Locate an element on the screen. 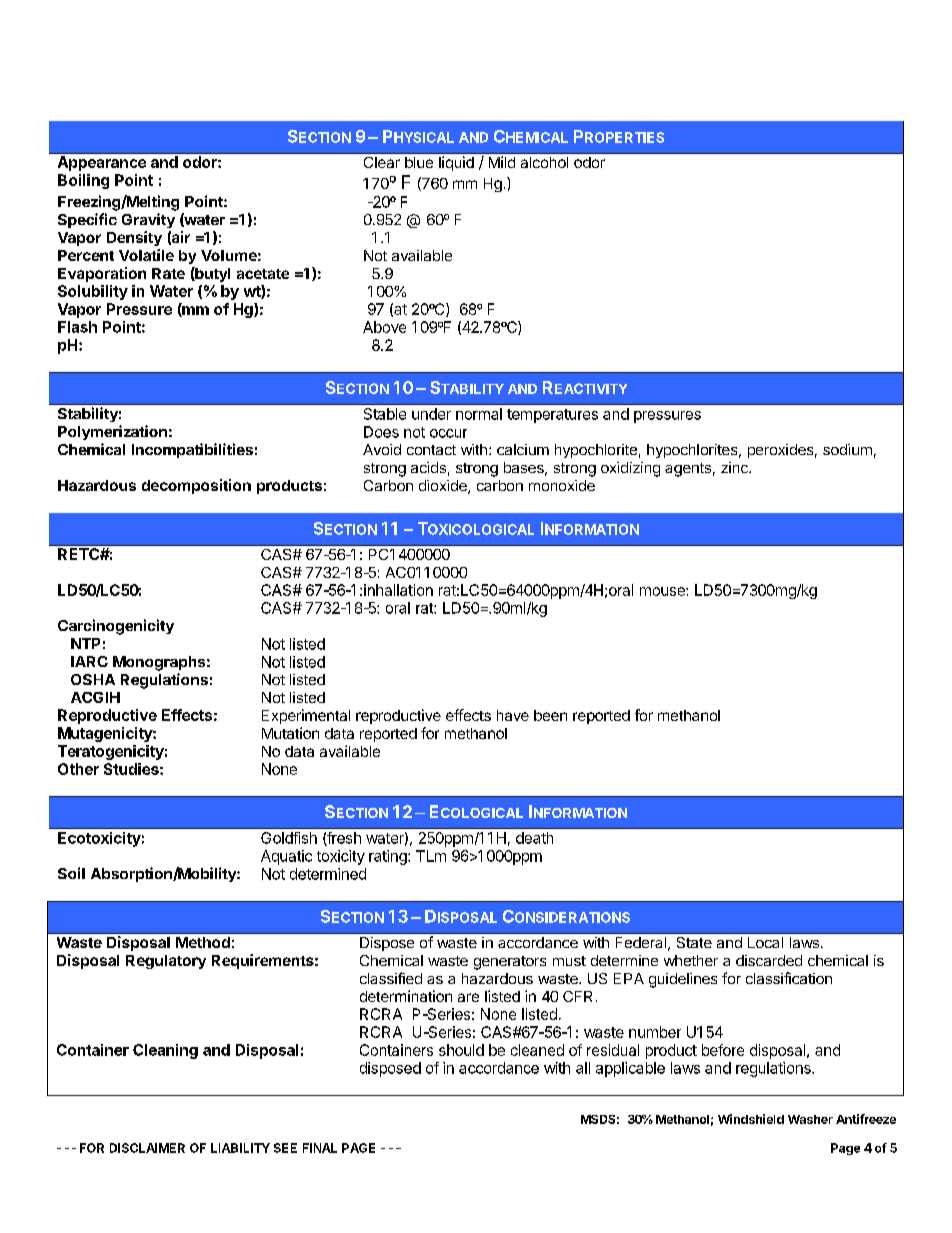 This screenshot has height=1233, width=952. Above is located at coordinates (384, 327).
